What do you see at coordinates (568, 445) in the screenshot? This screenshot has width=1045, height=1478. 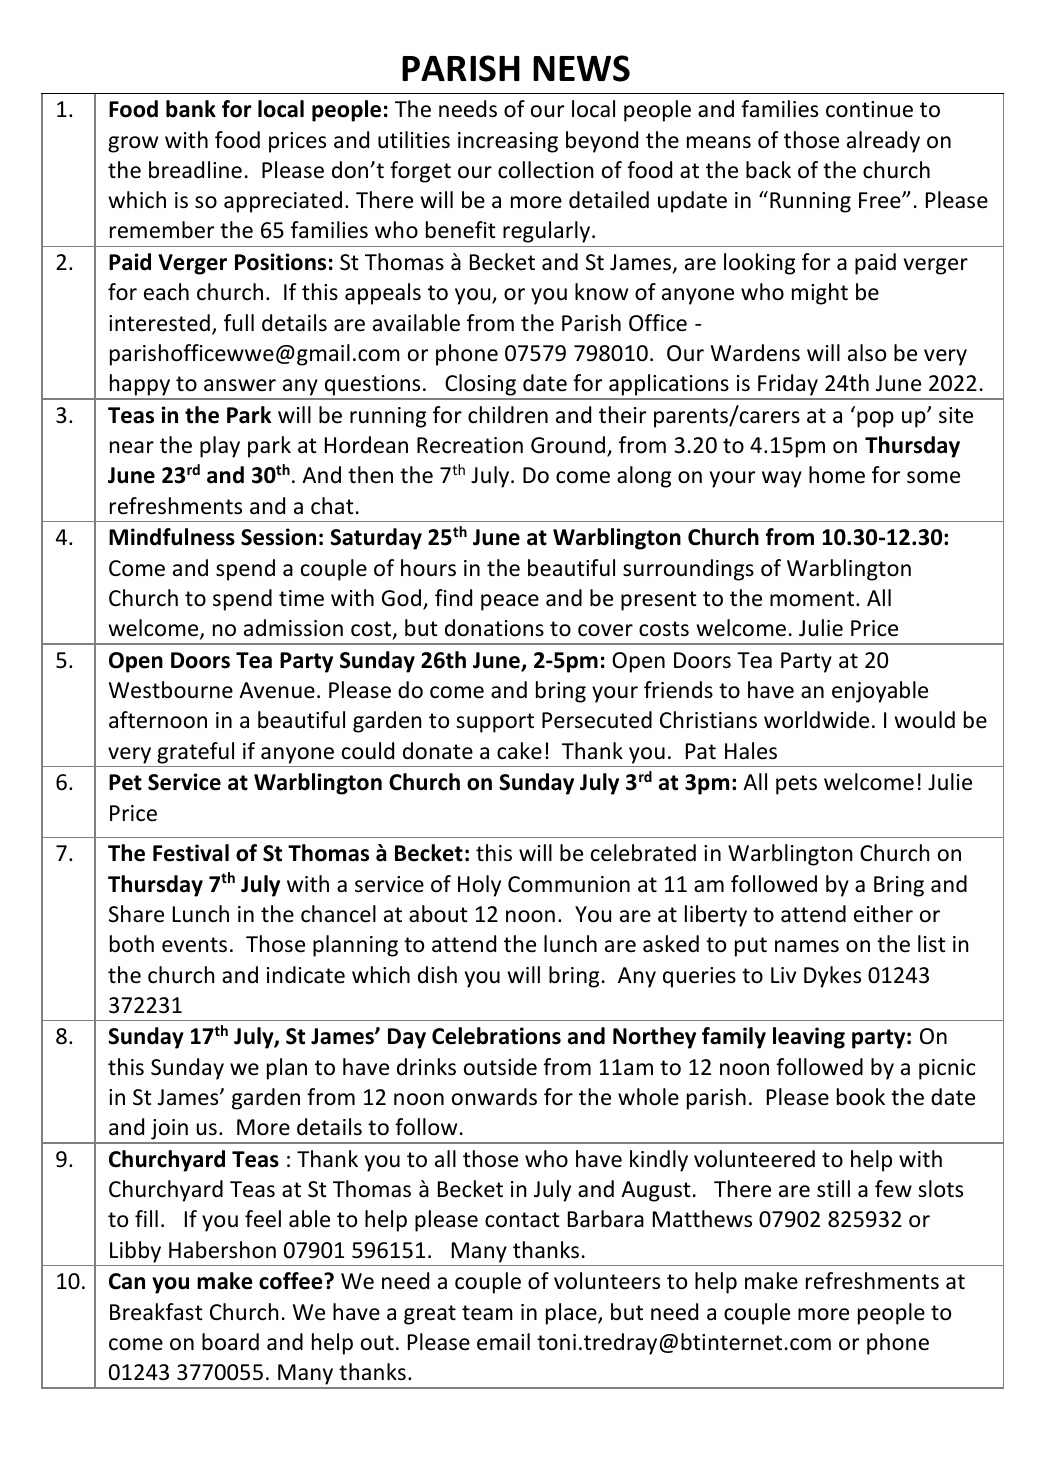 I see `Ground` at bounding box center [568, 445].
